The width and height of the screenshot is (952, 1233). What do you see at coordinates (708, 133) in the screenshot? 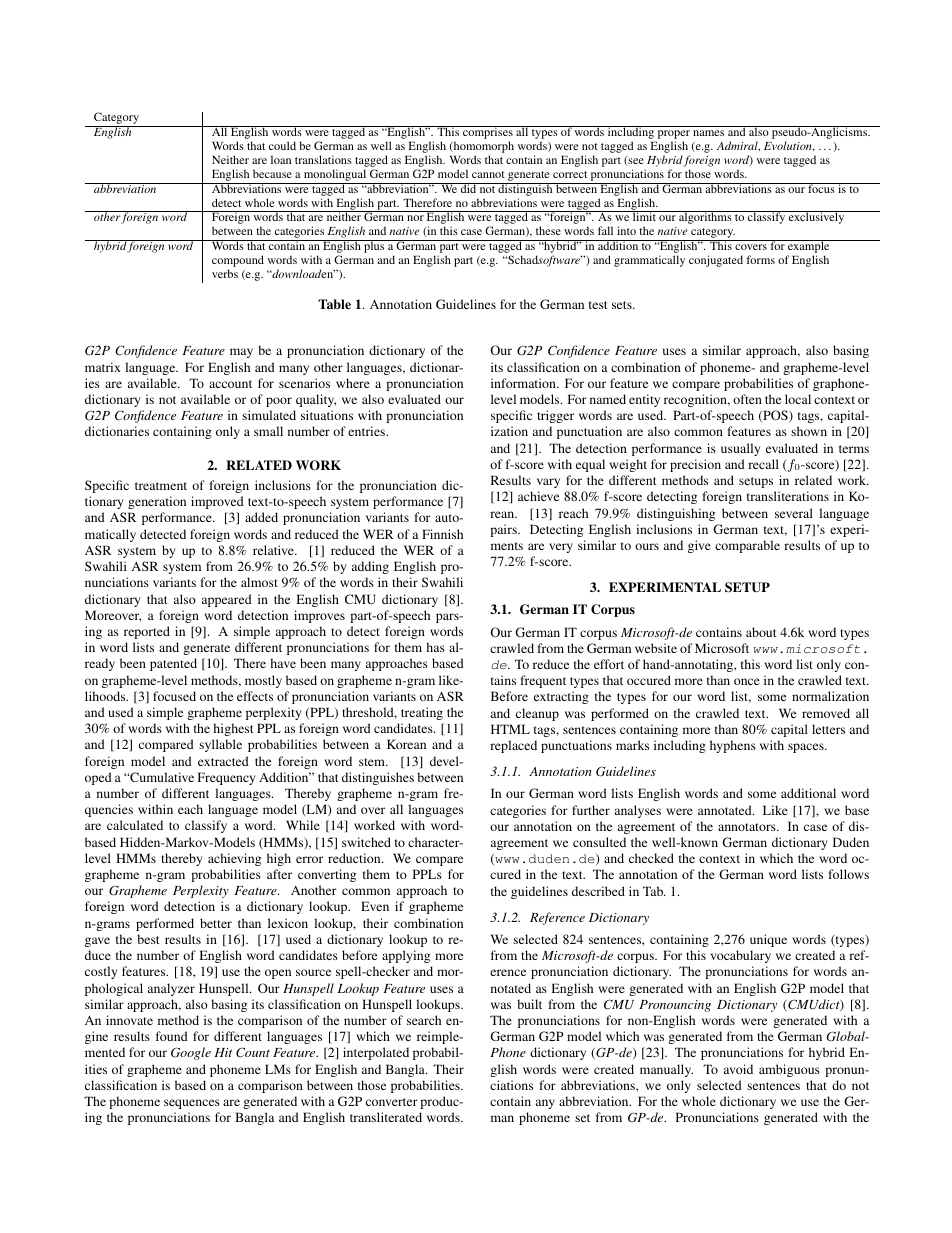
I see `names` at bounding box center [708, 133].
